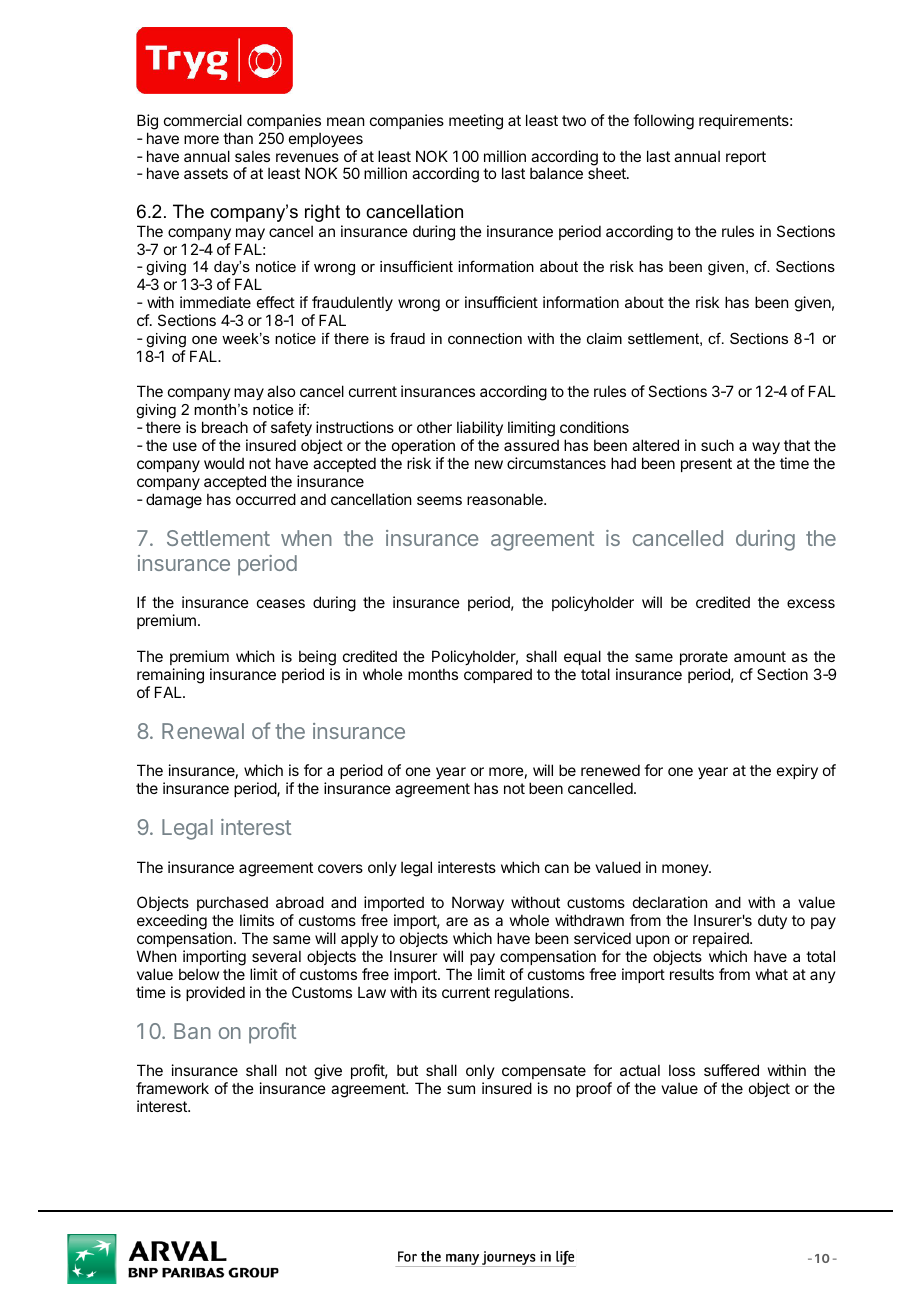 The image size is (924, 1308). I want to click on connection, so click(485, 338).
